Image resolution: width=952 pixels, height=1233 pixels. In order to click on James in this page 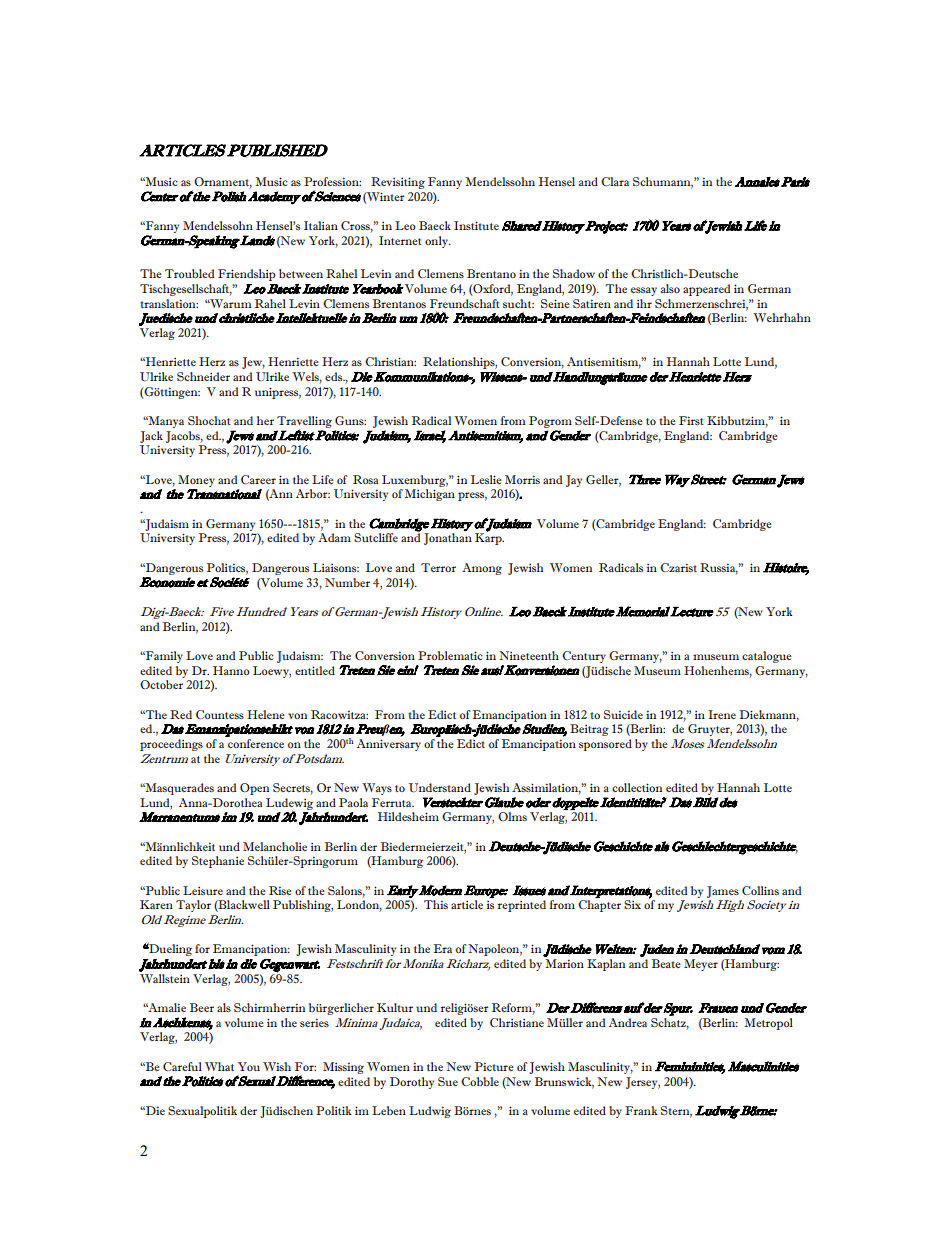, I will do `click(723, 892)`.
